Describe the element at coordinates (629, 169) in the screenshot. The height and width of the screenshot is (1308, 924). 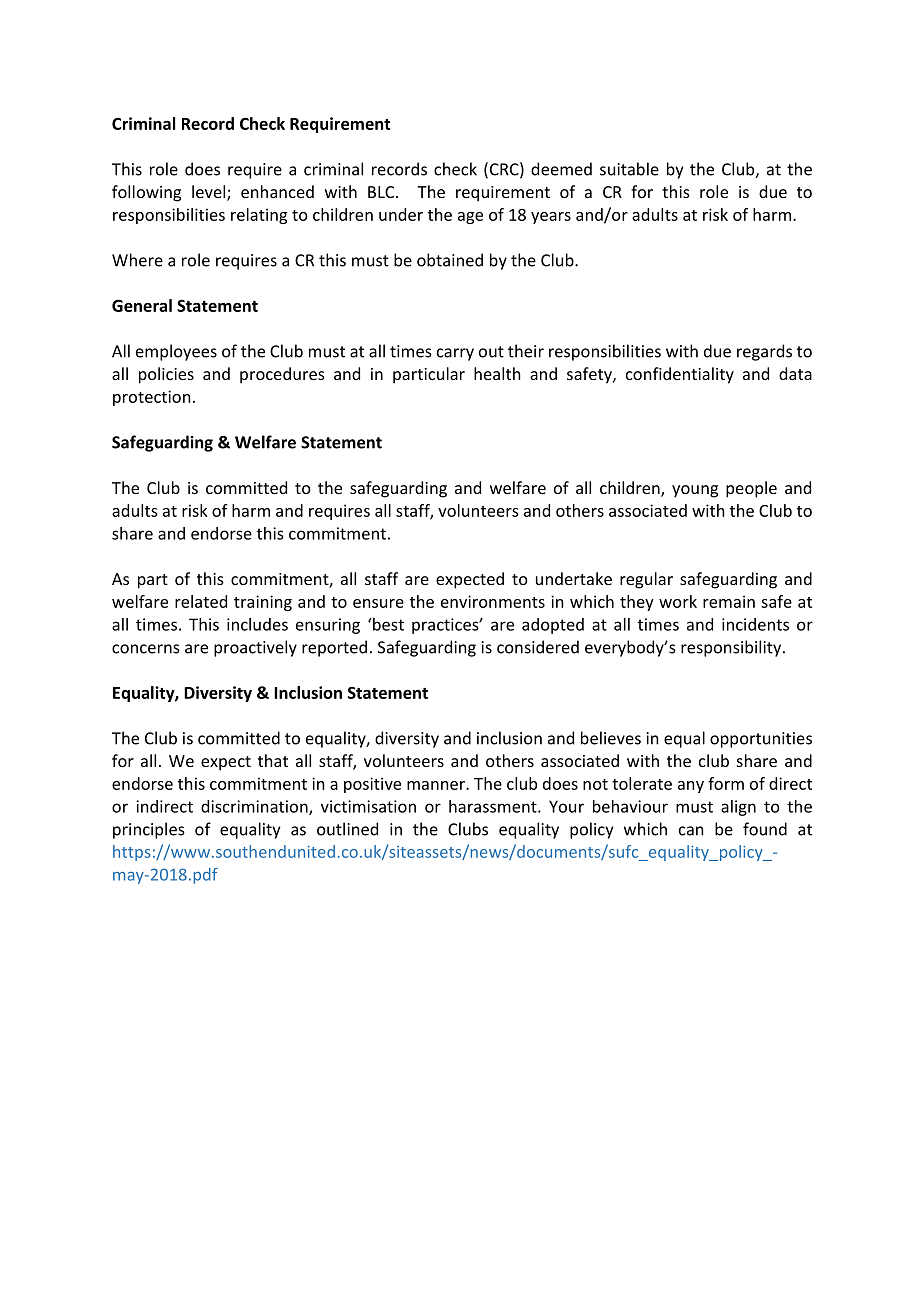
I see `suitable` at that location.
